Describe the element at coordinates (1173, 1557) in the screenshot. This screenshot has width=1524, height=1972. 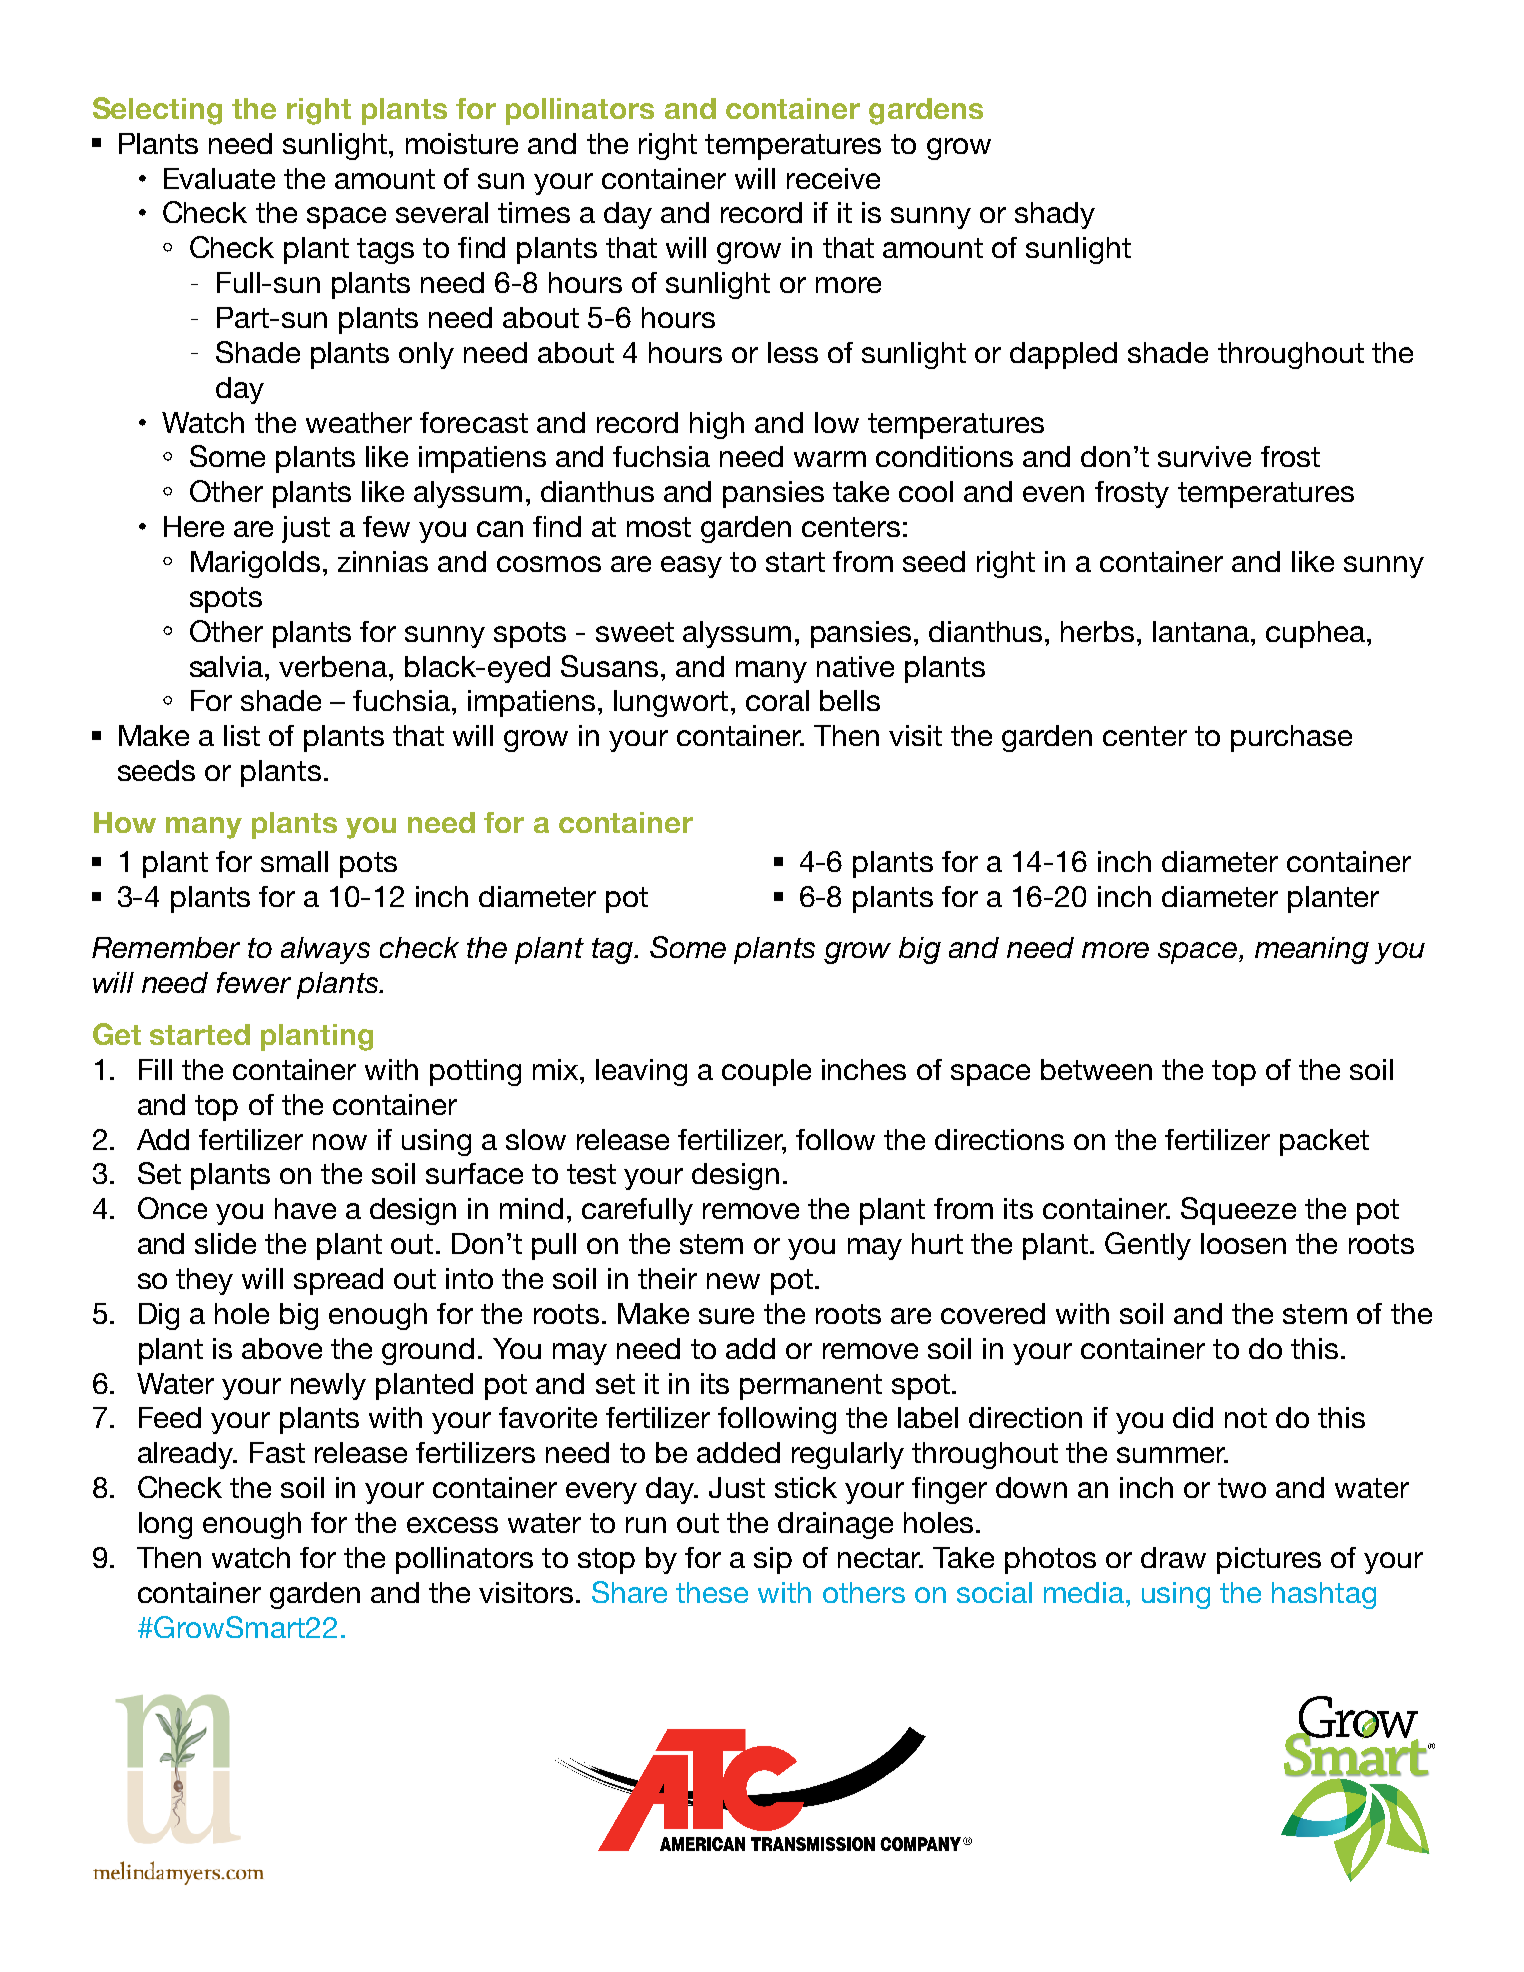
I see `draw` at that location.
